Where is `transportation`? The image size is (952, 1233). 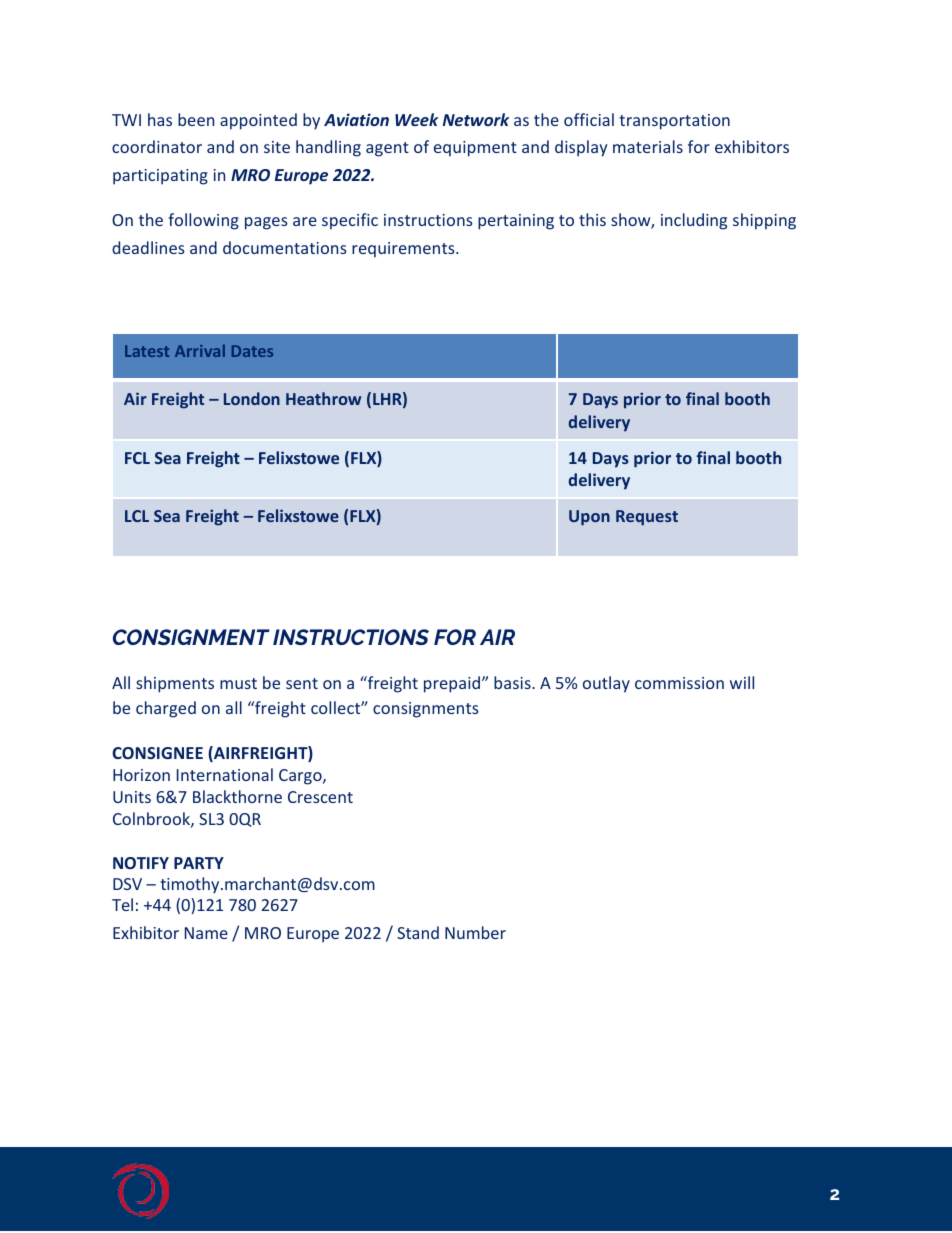 transportation is located at coordinates (674, 122).
